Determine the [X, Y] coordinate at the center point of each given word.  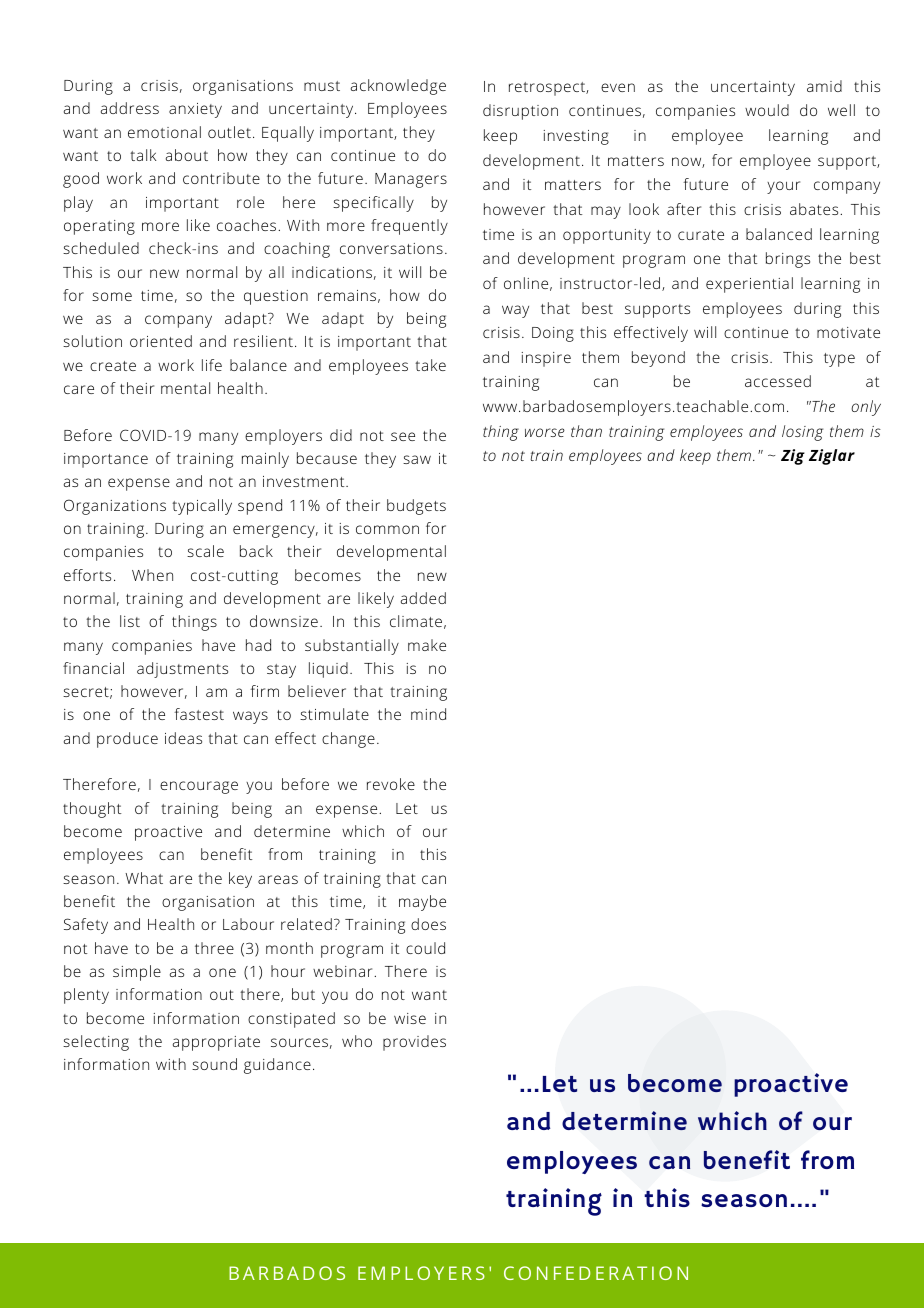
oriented [161, 341]
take [430, 365]
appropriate [216, 1043]
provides [414, 1043]
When [152, 575]
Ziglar [832, 457]
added [423, 598]
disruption [520, 112]
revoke [391, 784]
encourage [199, 787]
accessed [778, 381]
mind [428, 714]
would [767, 110]
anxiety [195, 110]
